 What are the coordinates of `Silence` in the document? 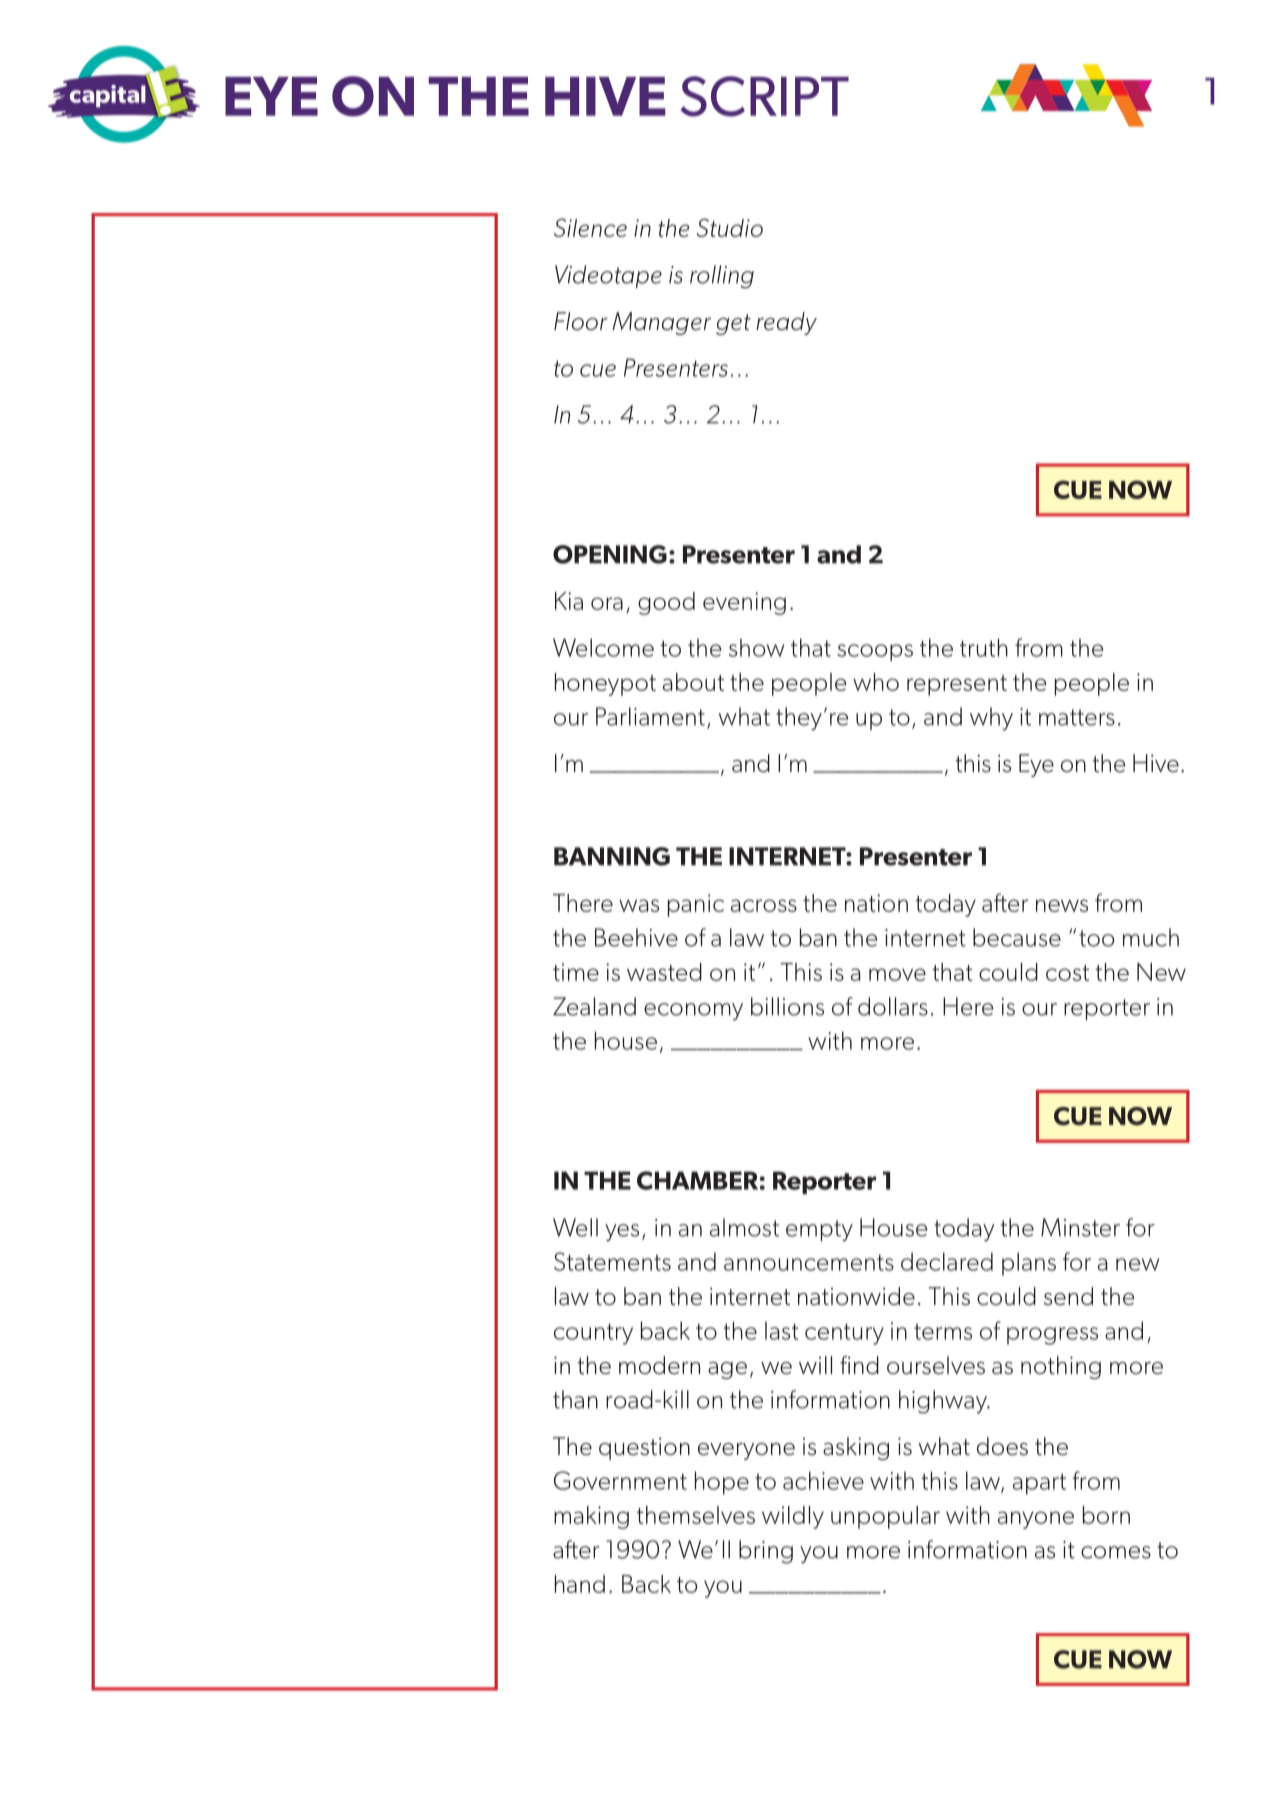 It's located at (590, 227).
